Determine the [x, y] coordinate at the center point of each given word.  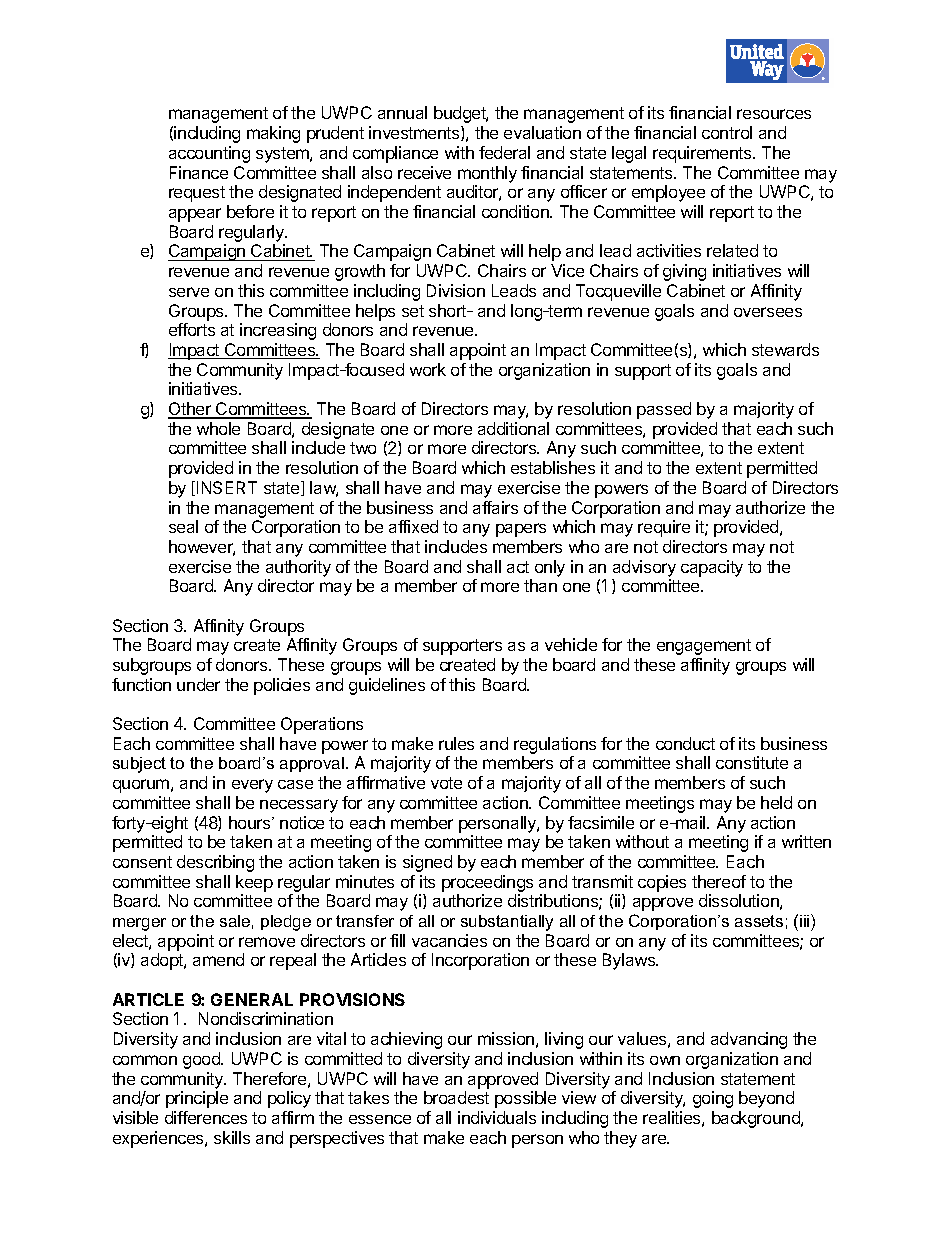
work [428, 369]
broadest [456, 1097]
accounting [209, 154]
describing [215, 863]
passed [664, 410]
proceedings [487, 883]
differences [206, 1117]
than [540, 585]
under [198, 684]
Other [190, 410]
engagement [704, 647]
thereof [719, 881]
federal [504, 152]
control [727, 132]
